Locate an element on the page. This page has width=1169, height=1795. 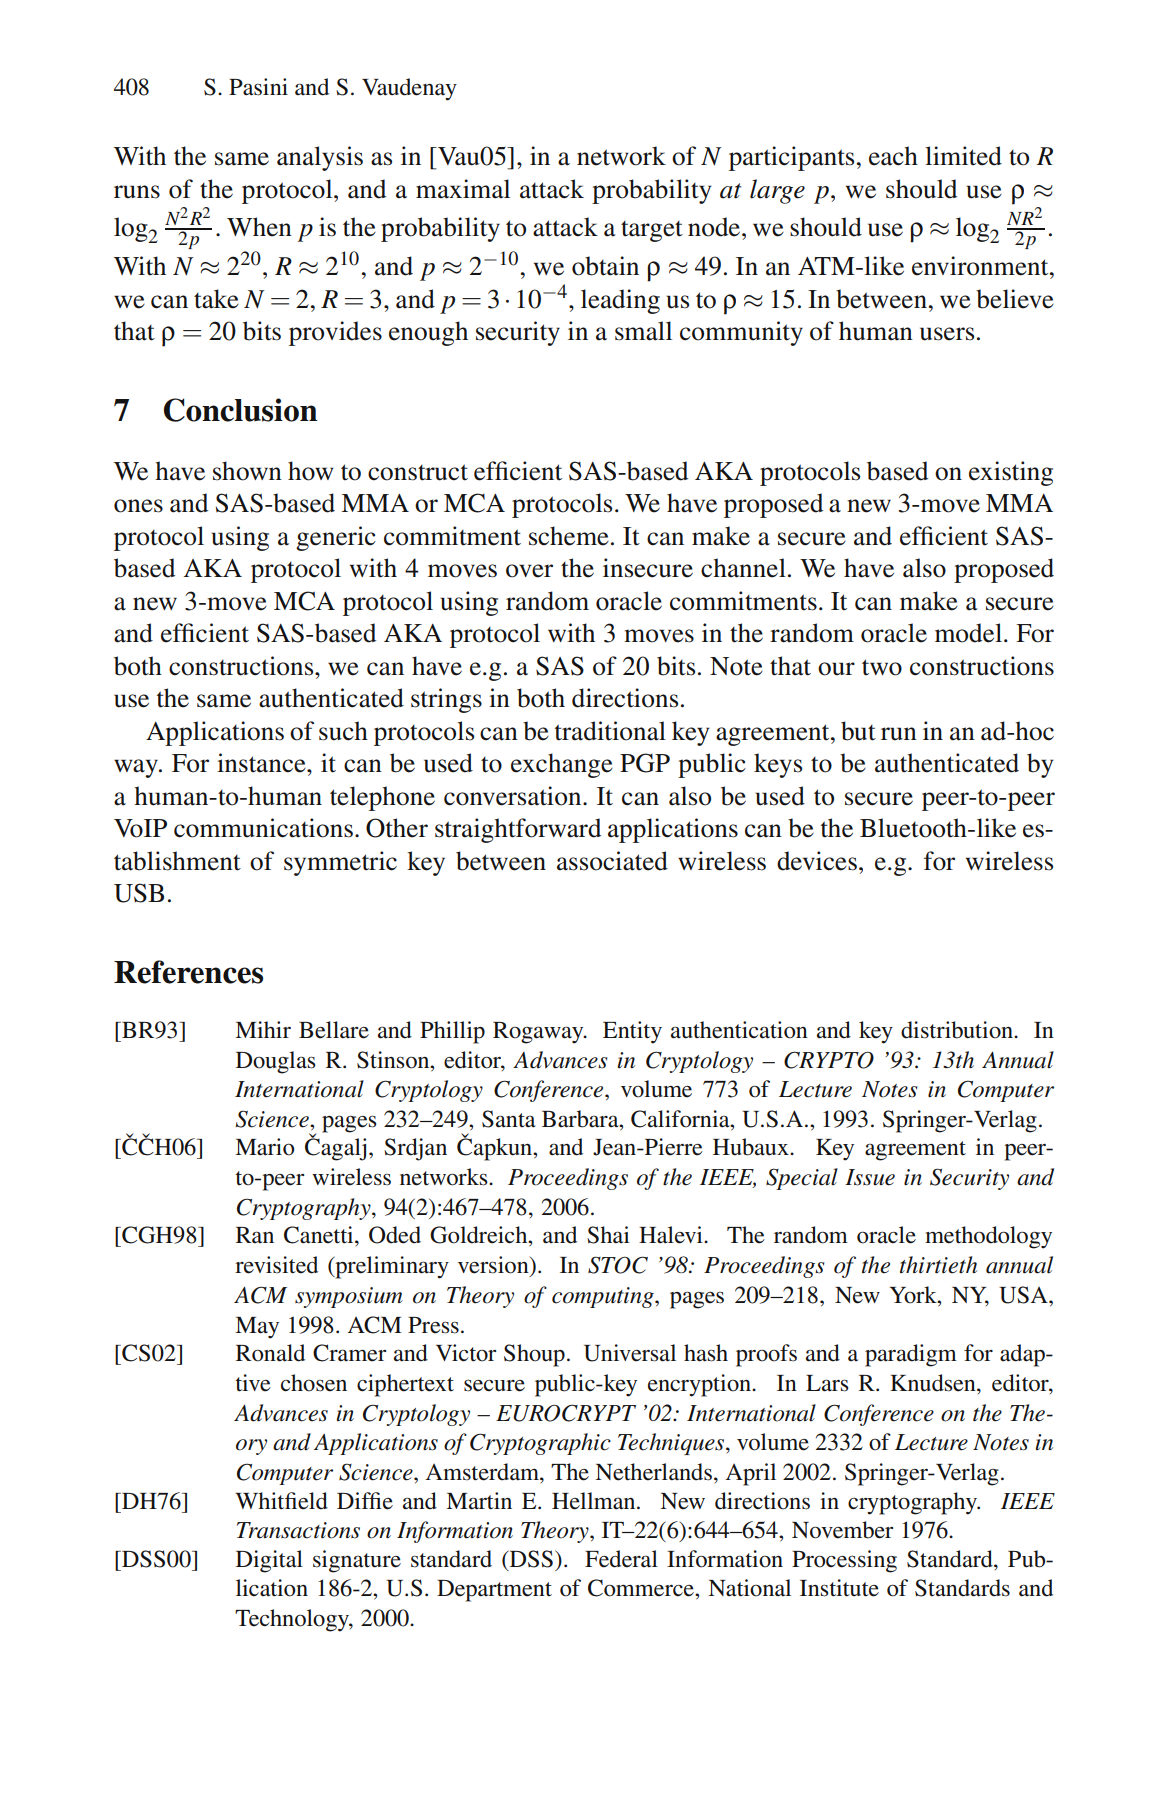
target is located at coordinates (652, 231).
